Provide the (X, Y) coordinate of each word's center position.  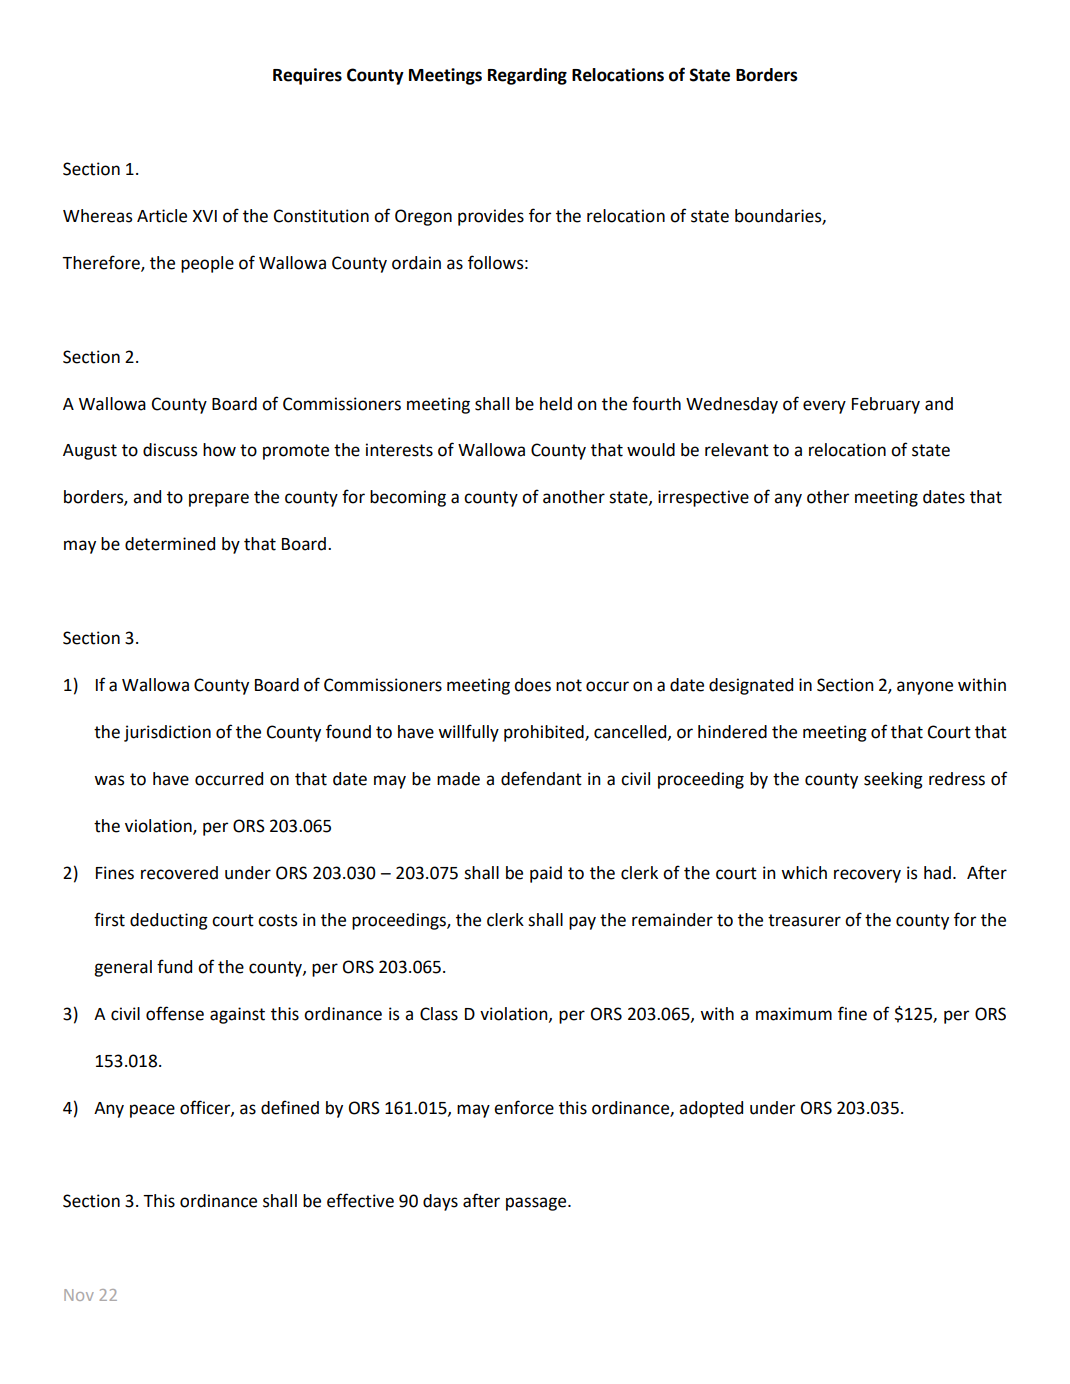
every (824, 407)
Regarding (527, 76)
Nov (79, 1295)
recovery (867, 876)
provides (491, 217)
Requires (307, 76)
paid (546, 874)
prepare (219, 500)
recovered (179, 873)
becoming (408, 498)
